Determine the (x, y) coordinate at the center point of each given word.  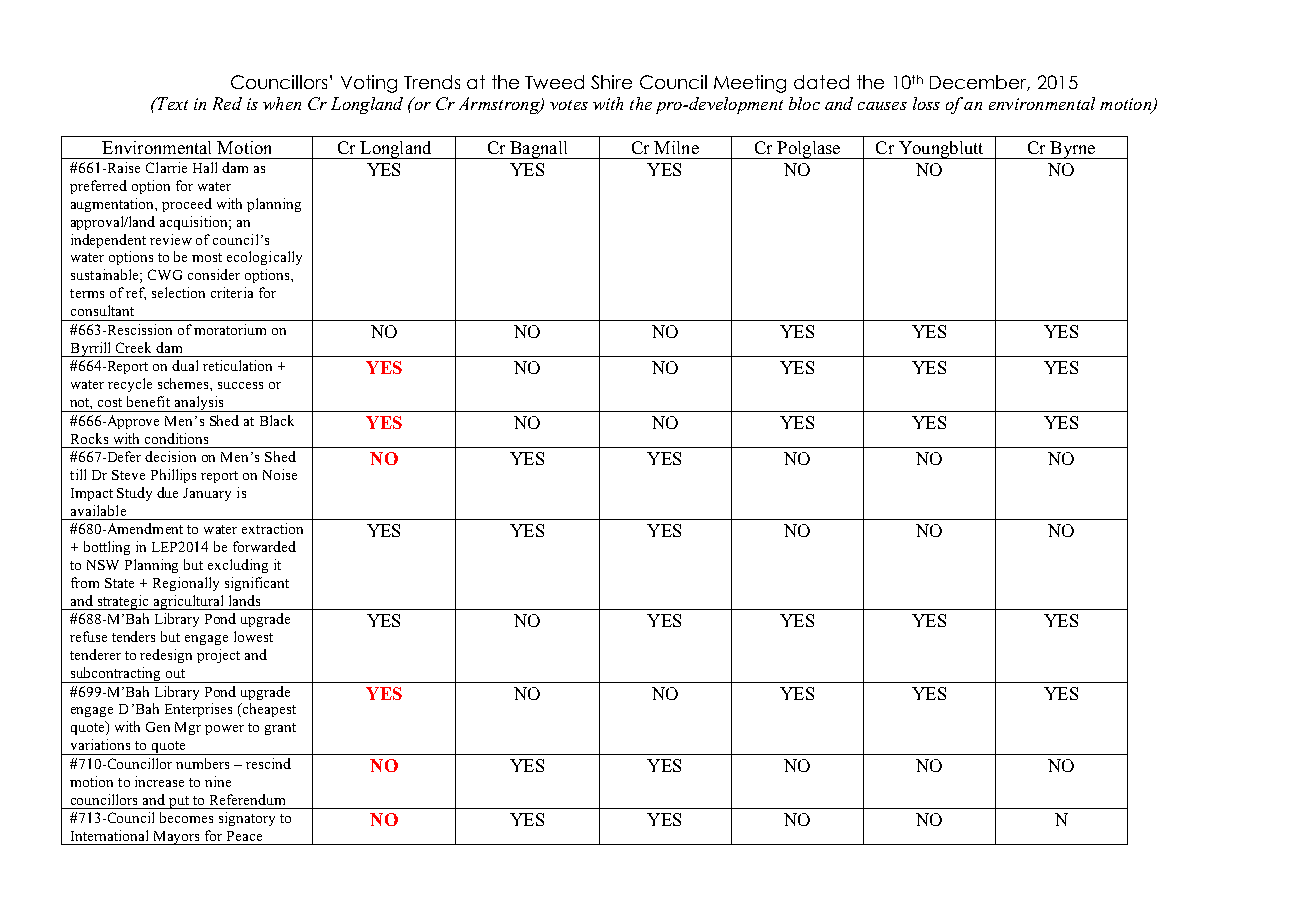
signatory (247, 819)
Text (171, 103)
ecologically (264, 258)
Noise (280, 474)
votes (569, 105)
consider (214, 274)
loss (926, 103)
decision (170, 456)
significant (257, 584)
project (218, 656)
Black (277, 420)
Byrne (1073, 150)
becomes (186, 817)
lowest (253, 636)
